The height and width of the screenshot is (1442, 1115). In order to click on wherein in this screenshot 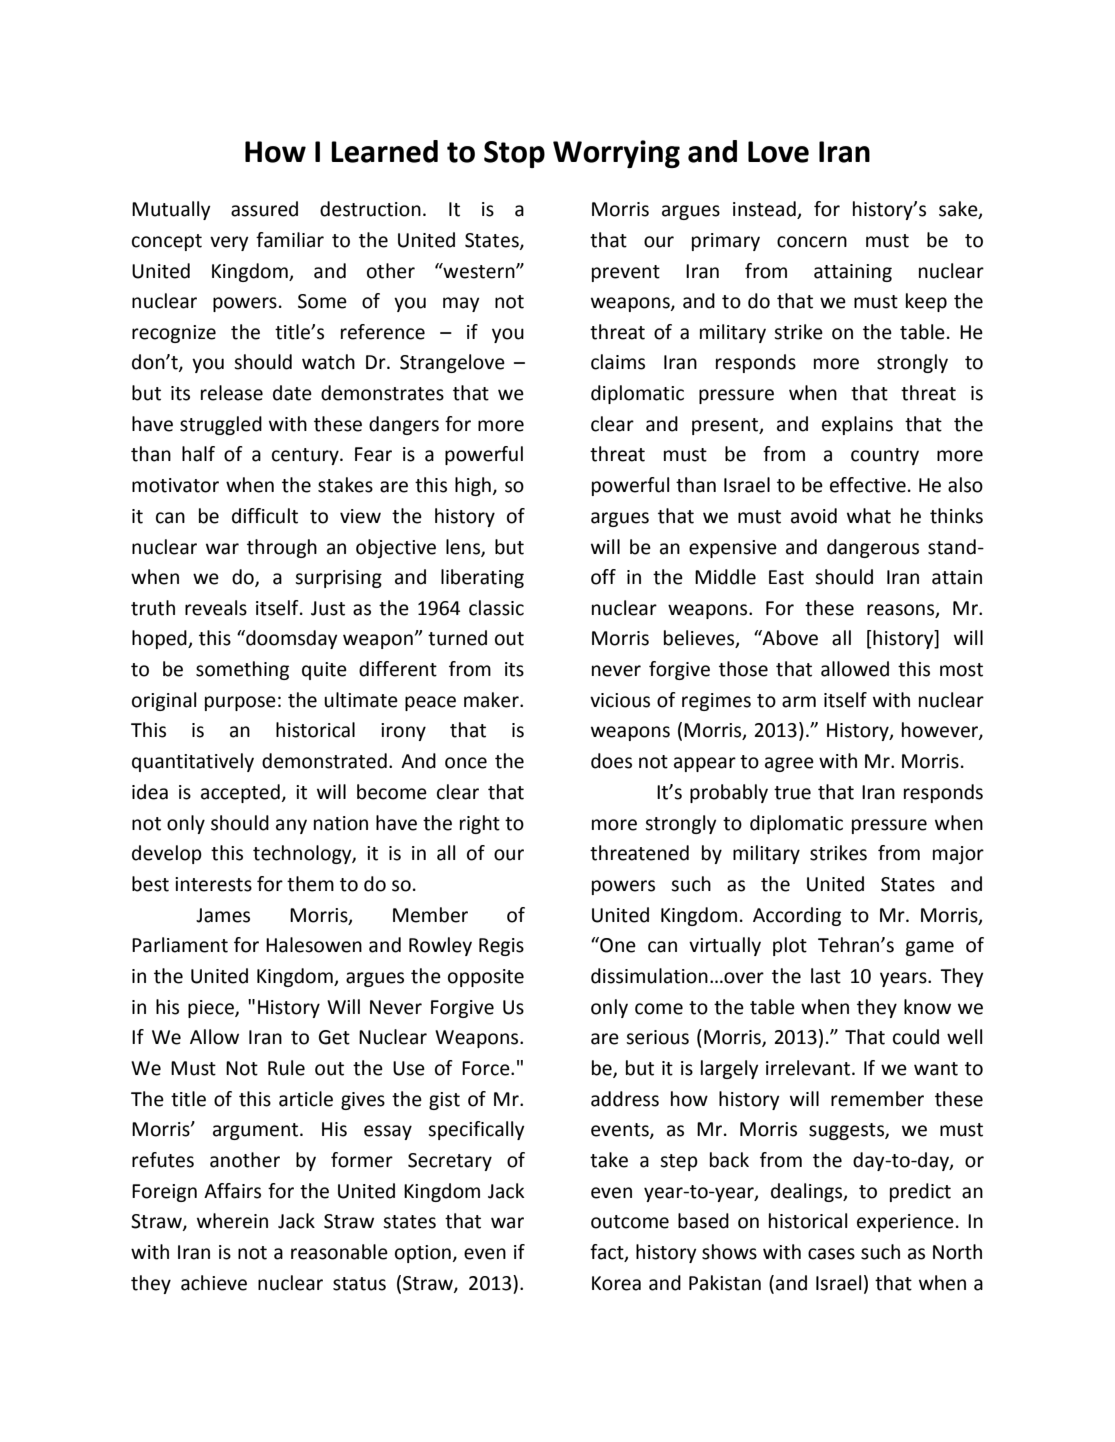, I will do `click(232, 1221)`.
